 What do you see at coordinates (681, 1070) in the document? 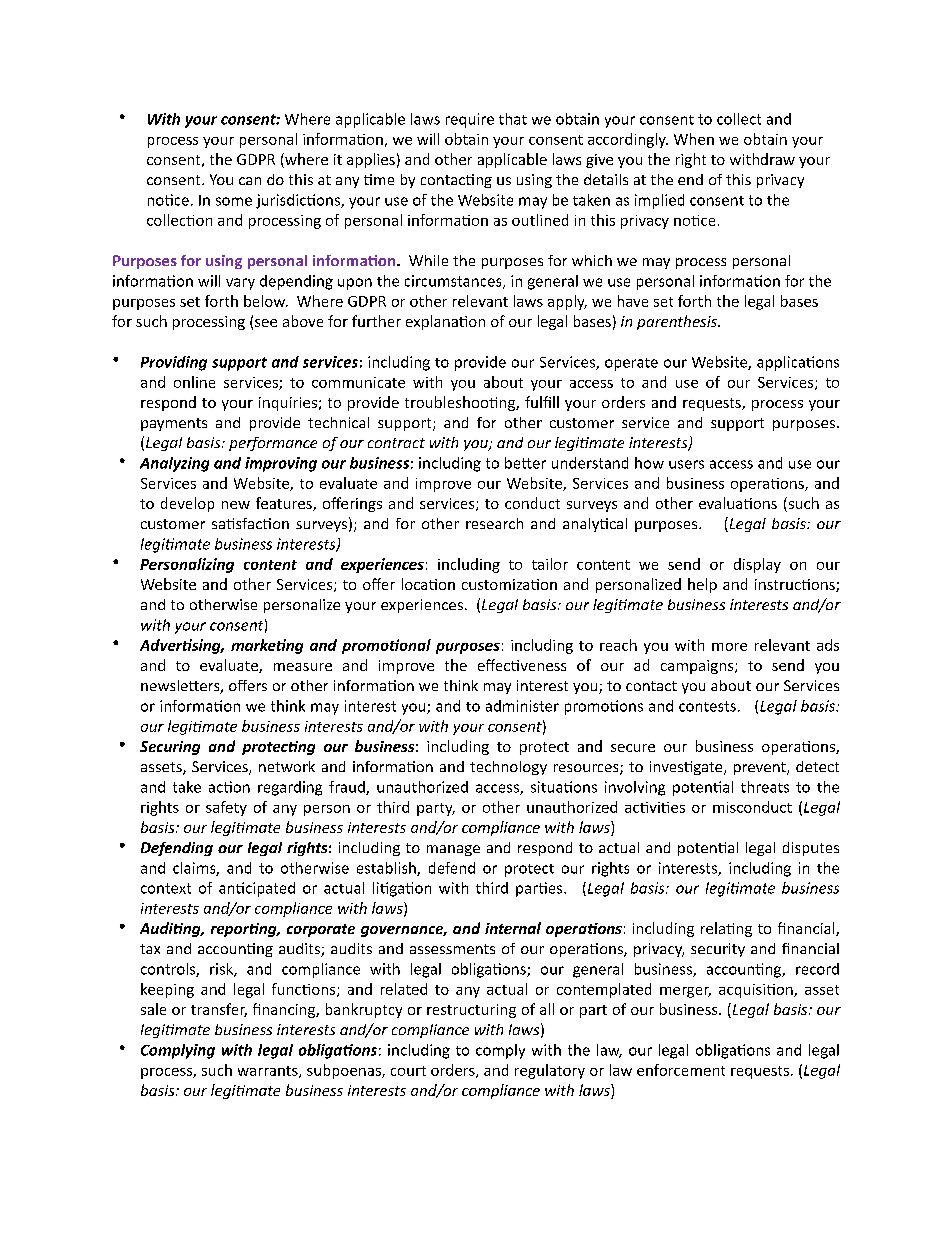
I see `enforcement` at bounding box center [681, 1070].
